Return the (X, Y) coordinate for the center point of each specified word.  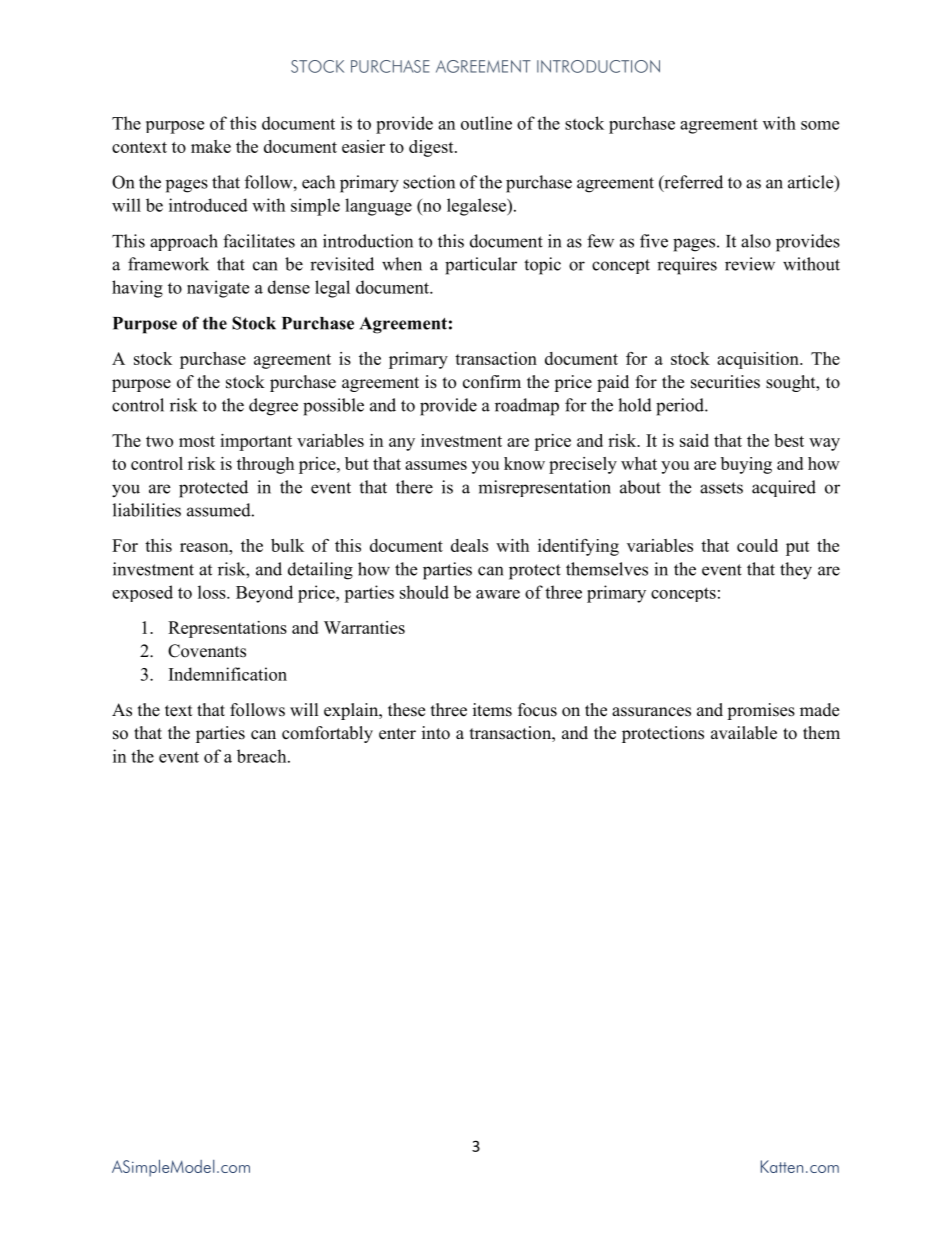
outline (486, 123)
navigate (218, 289)
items (492, 710)
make (211, 146)
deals (469, 545)
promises (761, 711)
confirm (492, 382)
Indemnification (228, 674)
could (757, 545)
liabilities (147, 510)
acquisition (759, 360)
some (820, 125)
